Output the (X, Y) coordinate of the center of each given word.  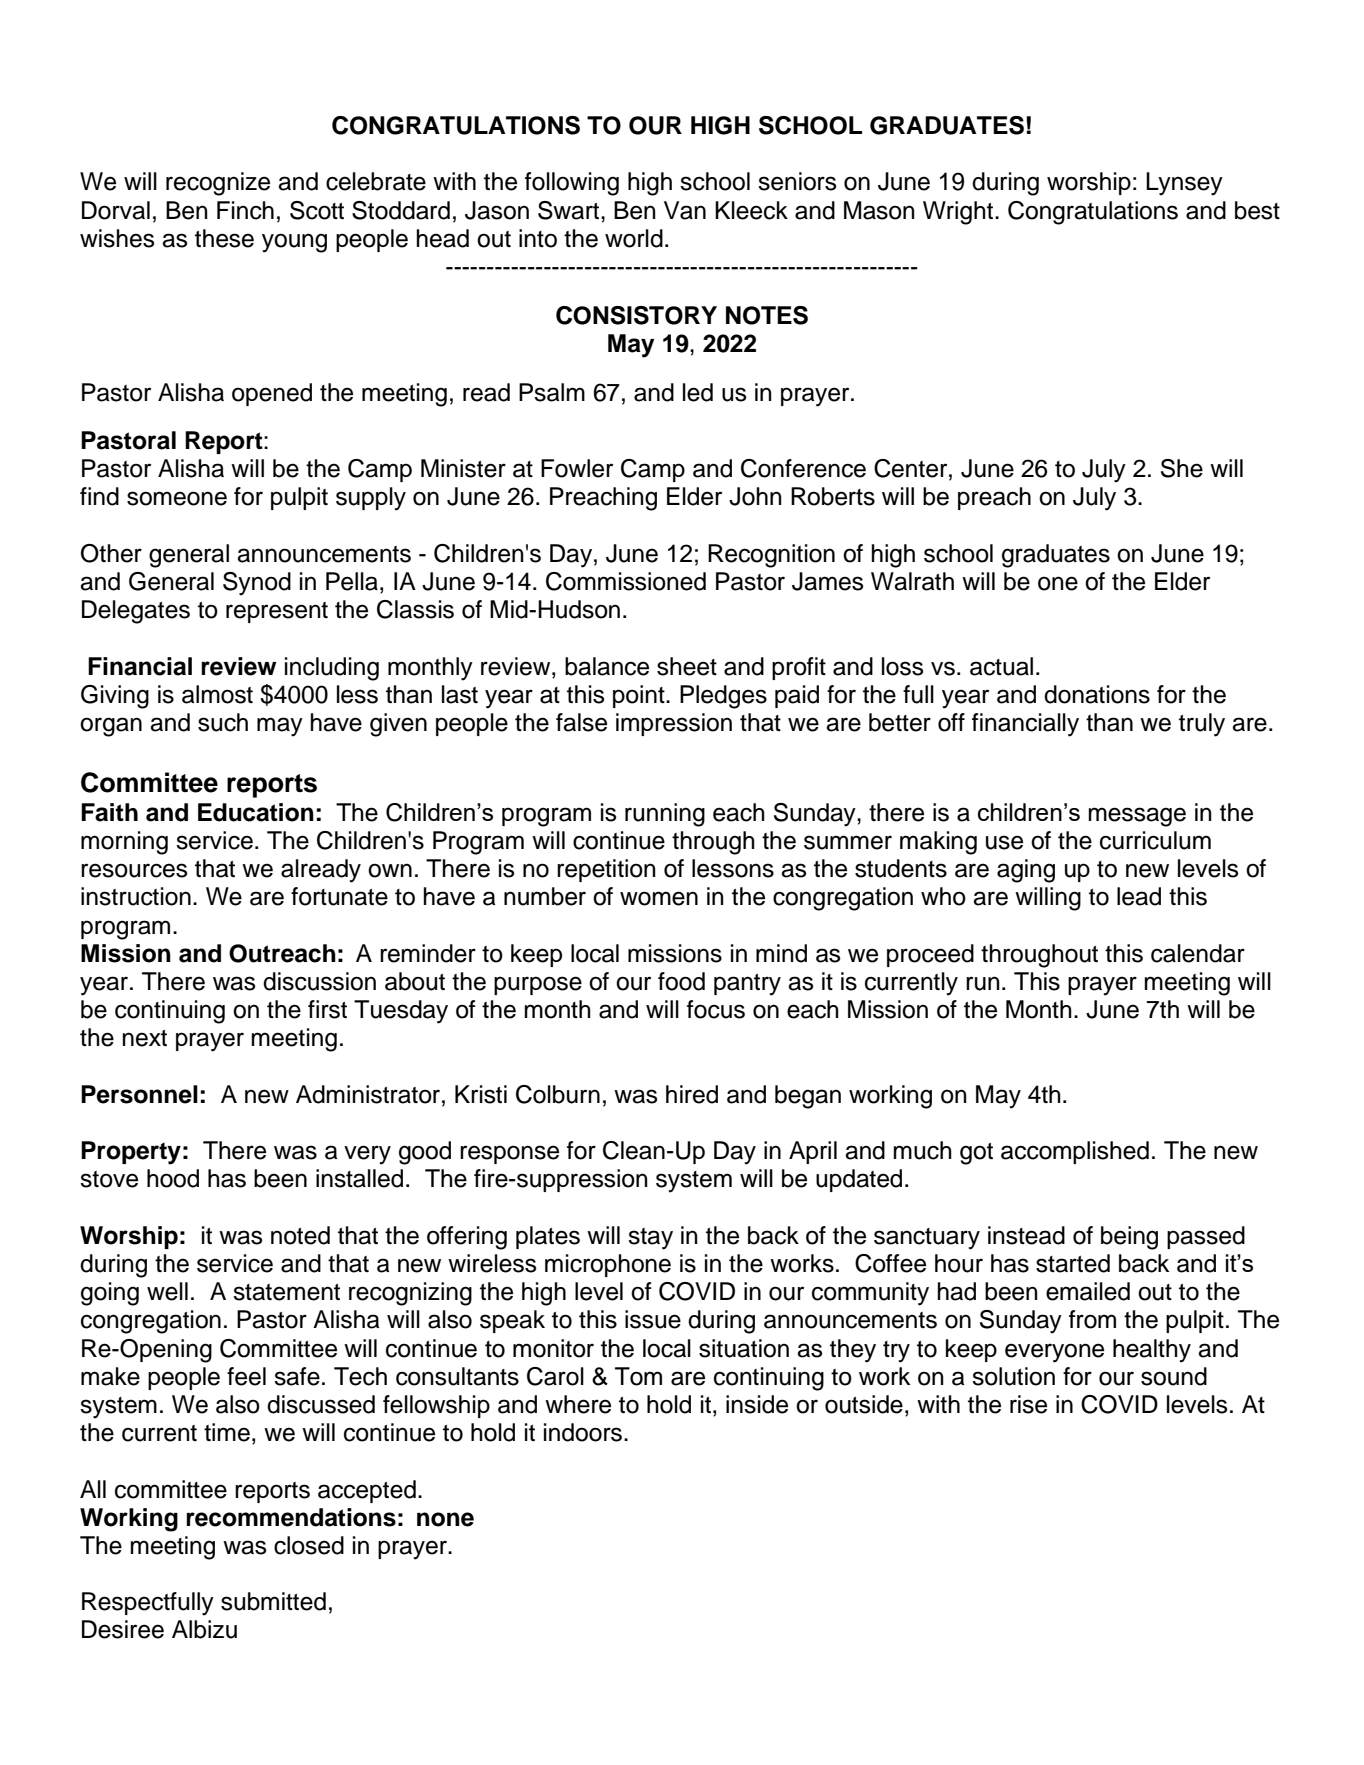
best (1257, 210)
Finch (245, 210)
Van (685, 210)
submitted (273, 1601)
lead (1139, 896)
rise (1028, 1404)
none (445, 1519)
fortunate (339, 896)
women (659, 898)
